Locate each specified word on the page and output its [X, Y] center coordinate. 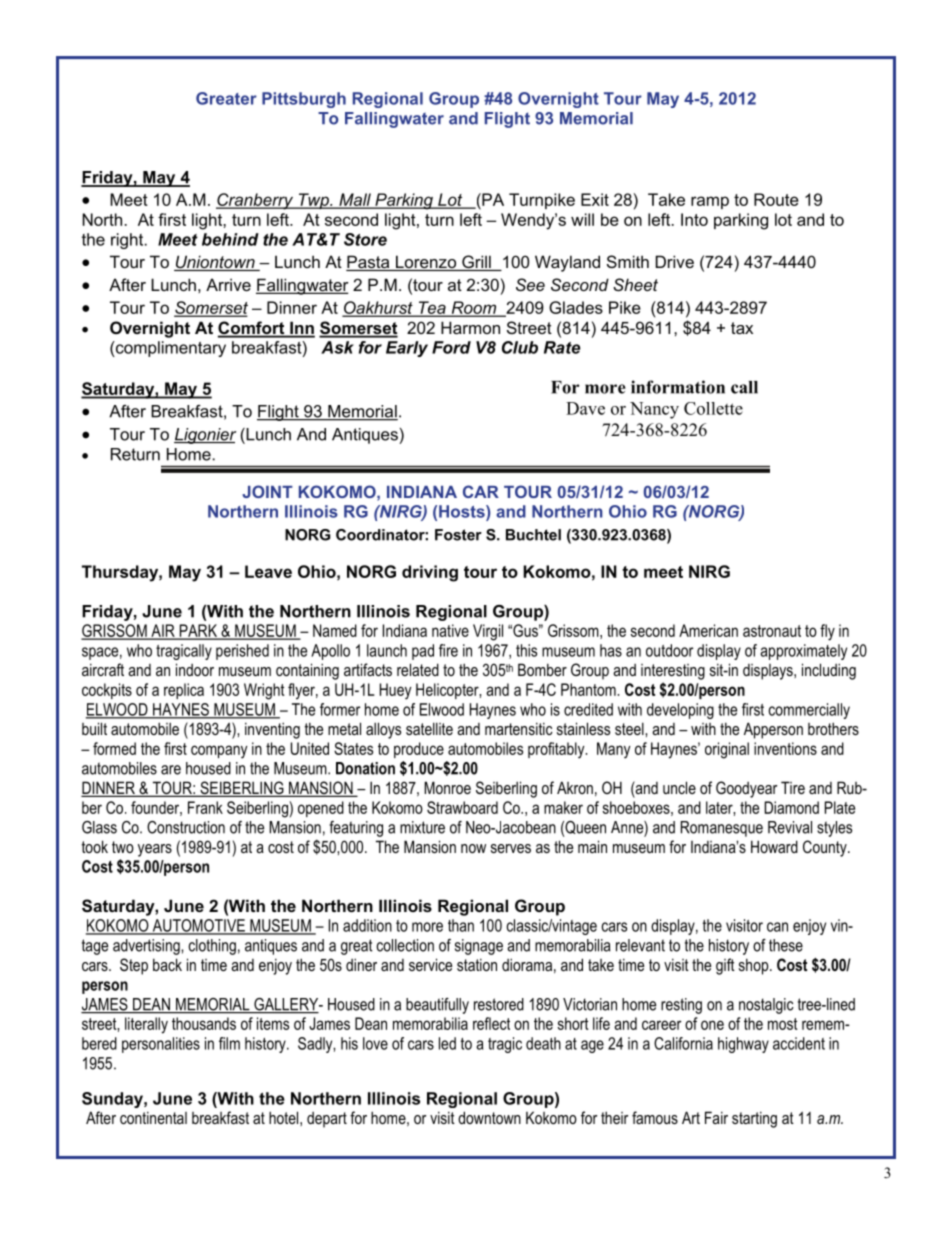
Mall [355, 200]
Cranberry [256, 201]
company [219, 752]
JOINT [267, 491]
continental [153, 1117]
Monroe [447, 787]
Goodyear [746, 789]
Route [776, 199]
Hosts [463, 511]
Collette [713, 408]
